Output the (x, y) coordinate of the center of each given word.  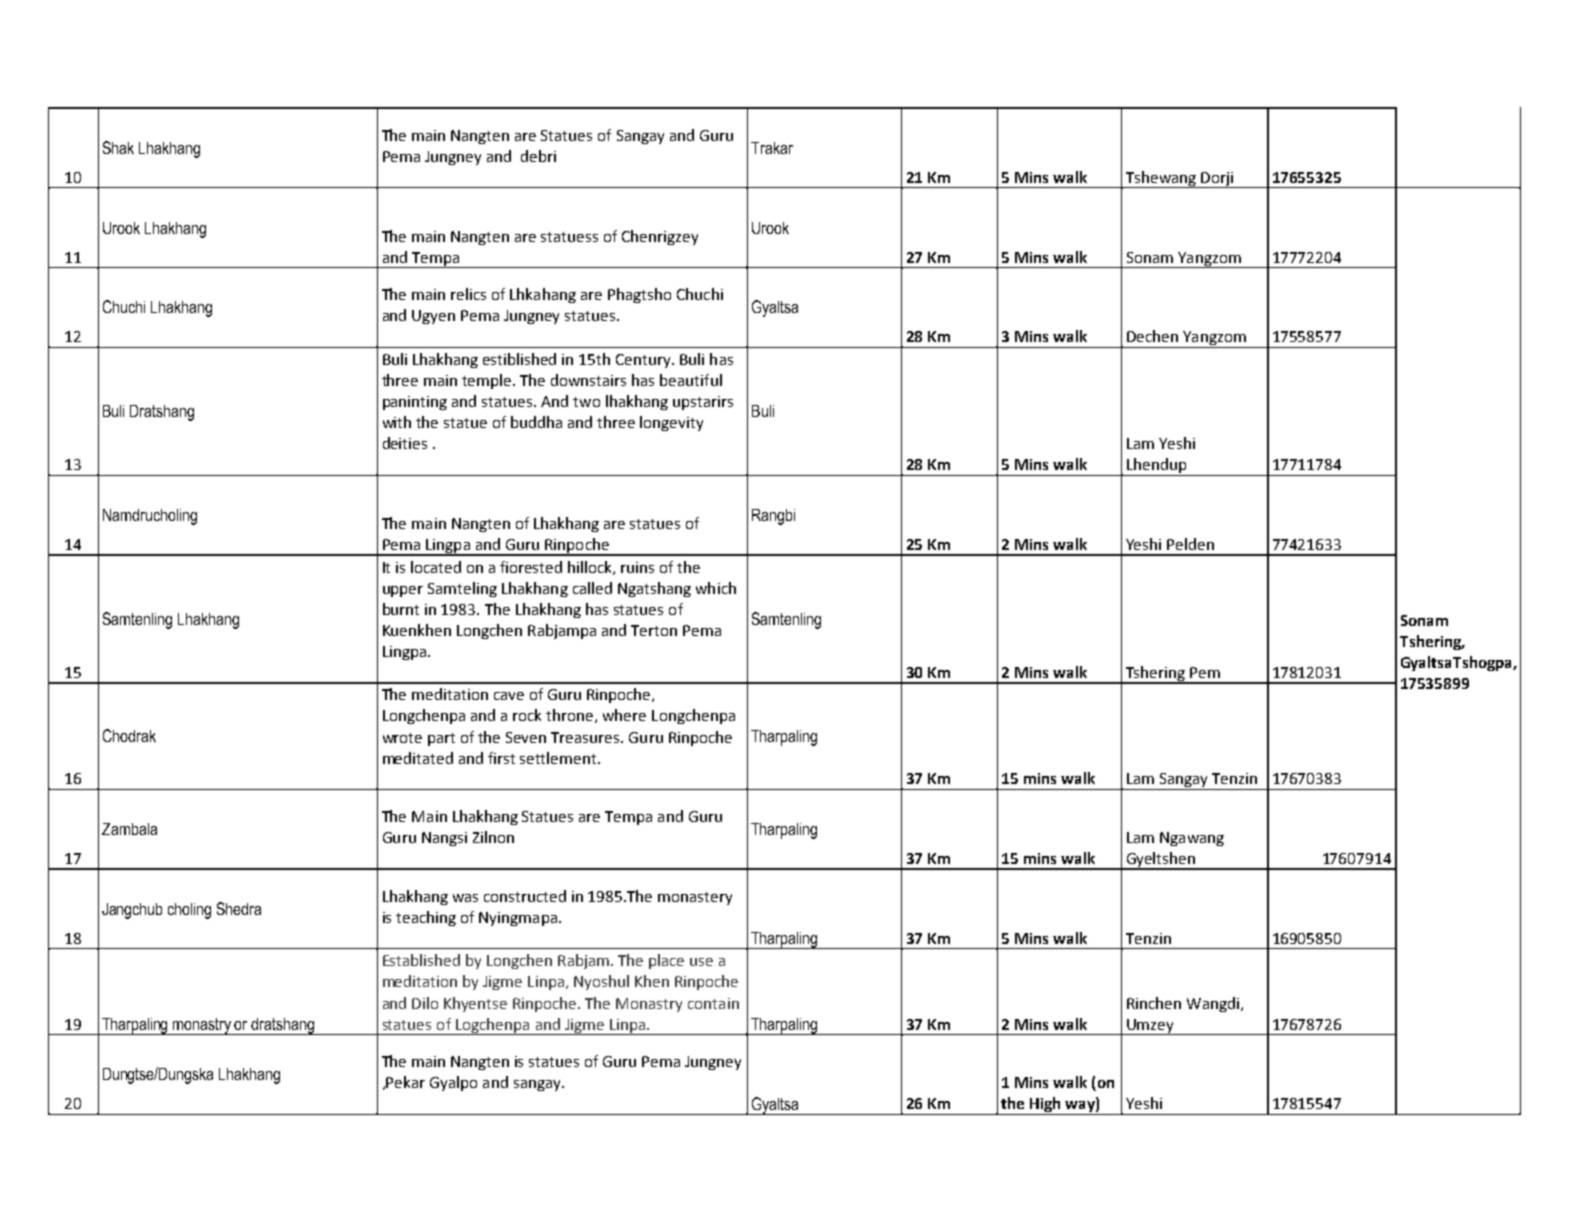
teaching (426, 918)
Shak (118, 147)
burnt (401, 609)
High (1045, 1106)
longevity (671, 423)
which (716, 588)
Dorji (1217, 180)
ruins (637, 567)
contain (713, 1003)
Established (421, 960)
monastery (695, 898)
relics (468, 294)
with (397, 422)
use (701, 962)
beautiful (691, 380)
